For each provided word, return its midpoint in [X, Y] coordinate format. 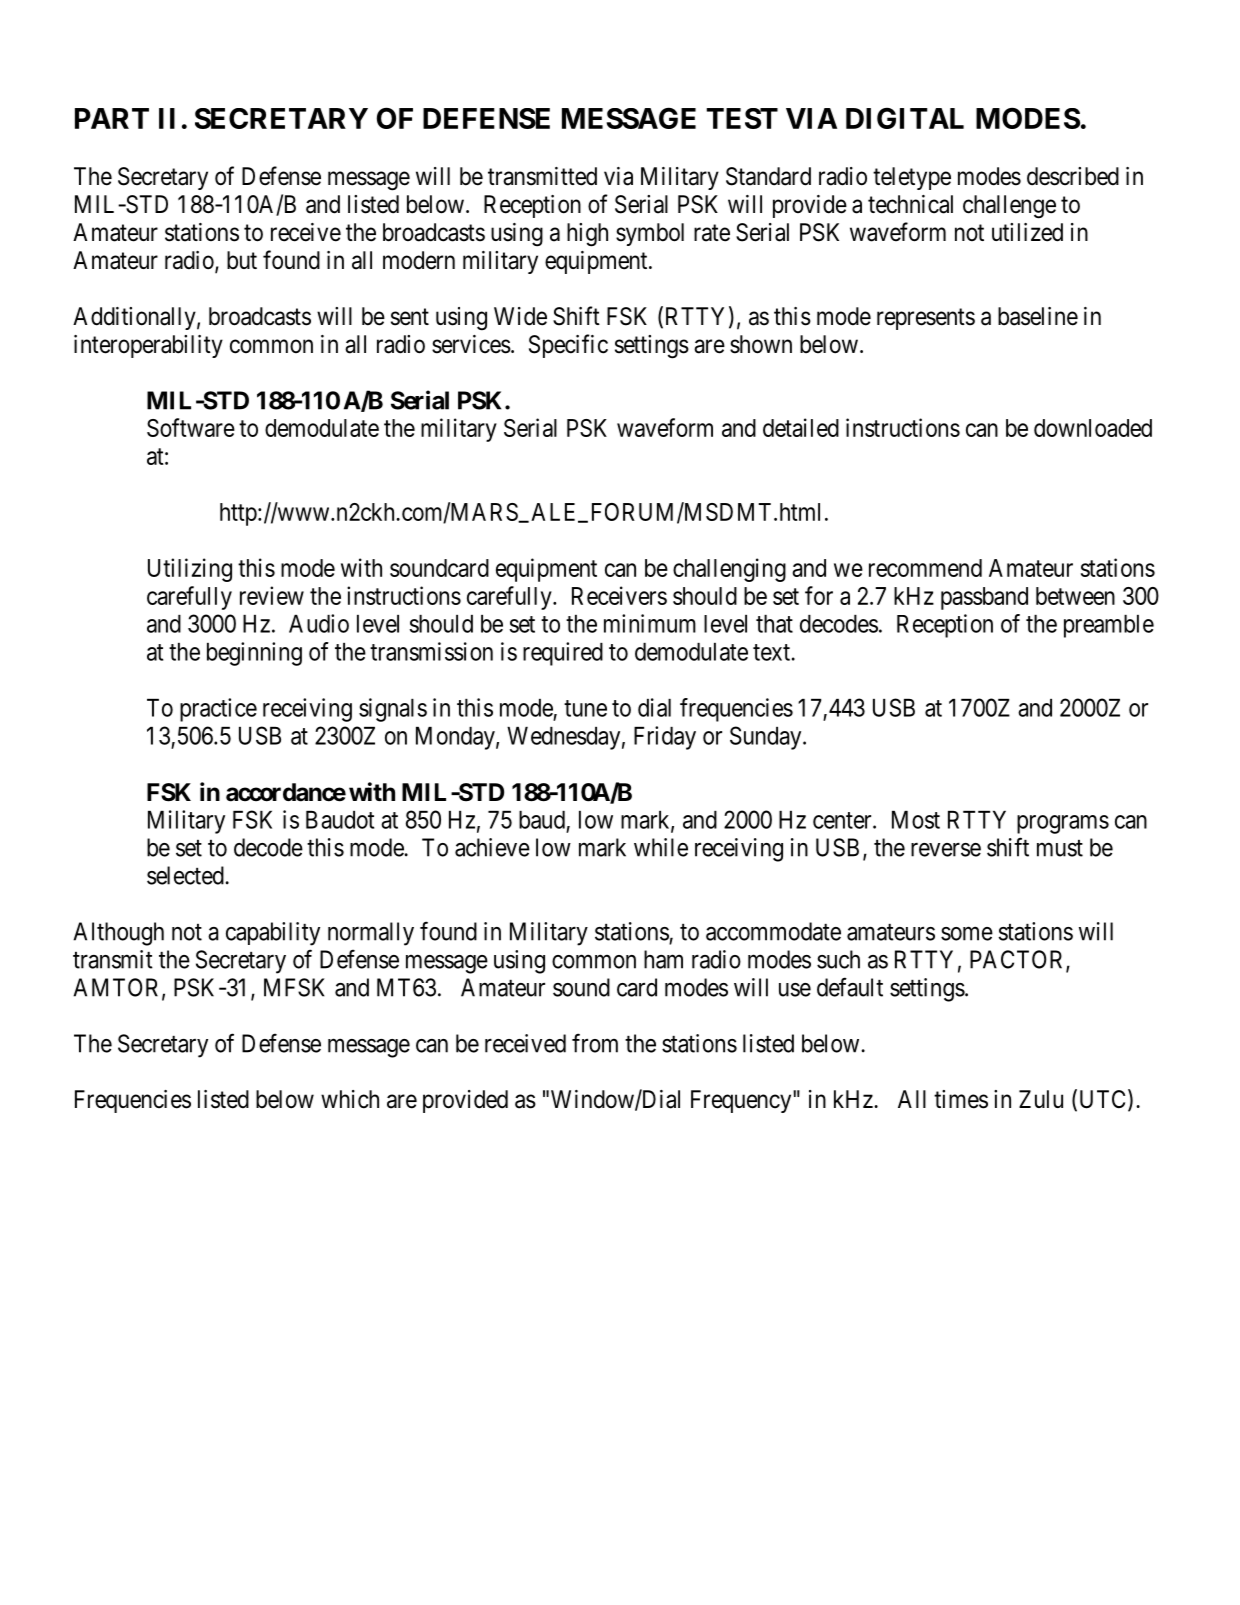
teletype [912, 178]
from [595, 1043]
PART [112, 118]
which [350, 1099]
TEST [742, 118]
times [961, 1099]
